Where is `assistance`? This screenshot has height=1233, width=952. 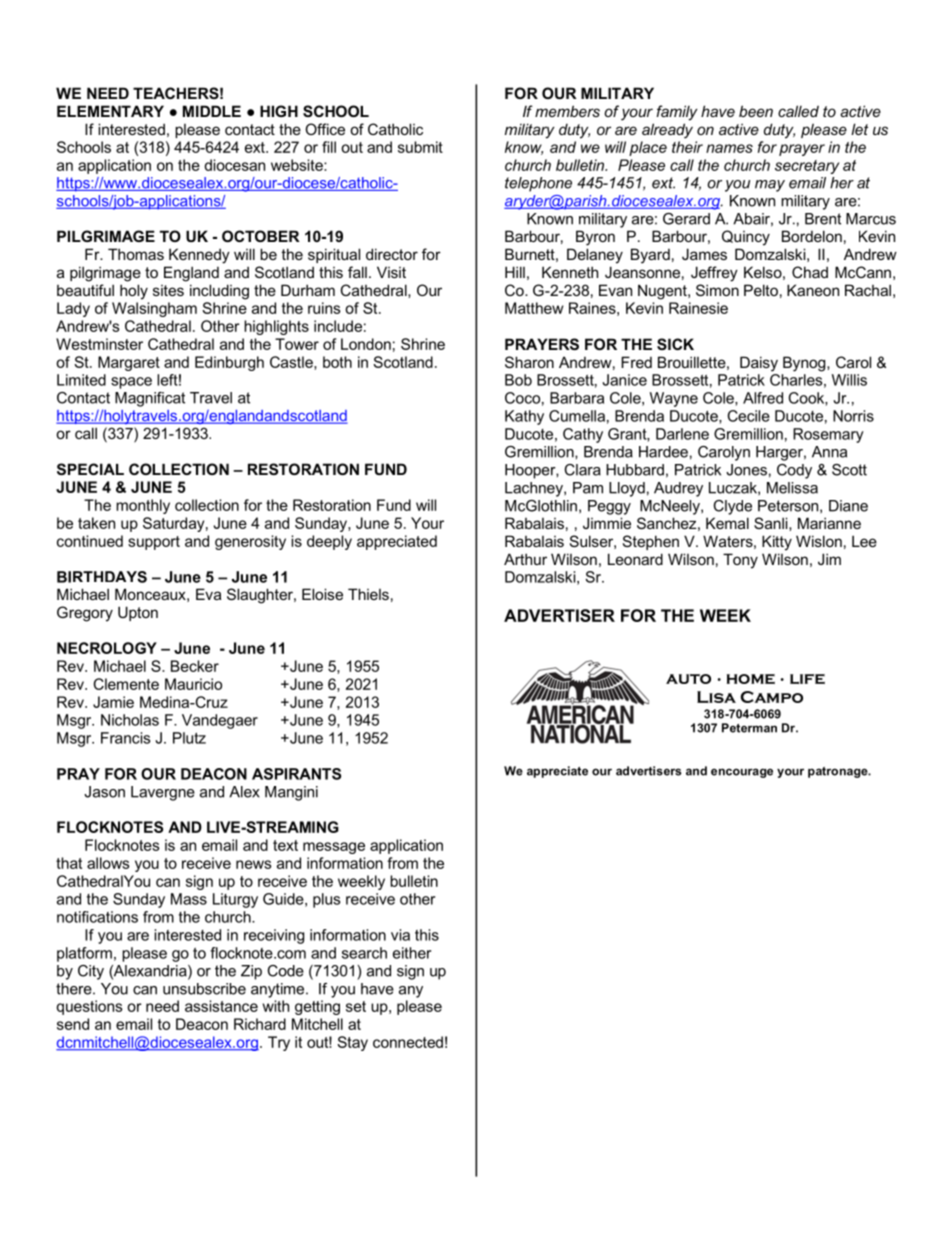 assistance is located at coordinates (221, 1006).
